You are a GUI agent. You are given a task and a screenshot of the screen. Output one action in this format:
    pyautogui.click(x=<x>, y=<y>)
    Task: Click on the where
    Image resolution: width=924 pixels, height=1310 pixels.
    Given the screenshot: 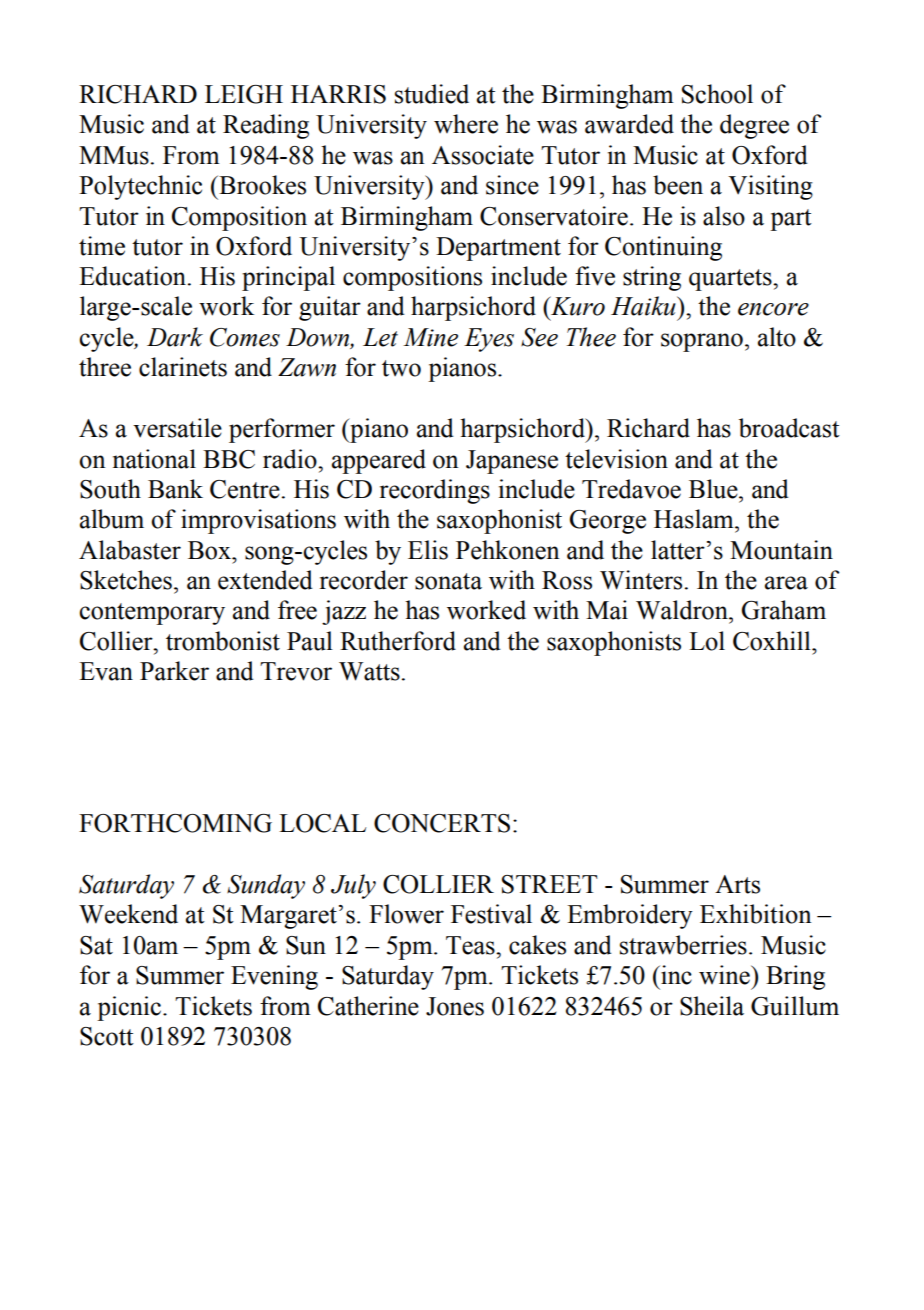 What is the action you would take?
    pyautogui.click(x=466, y=124)
